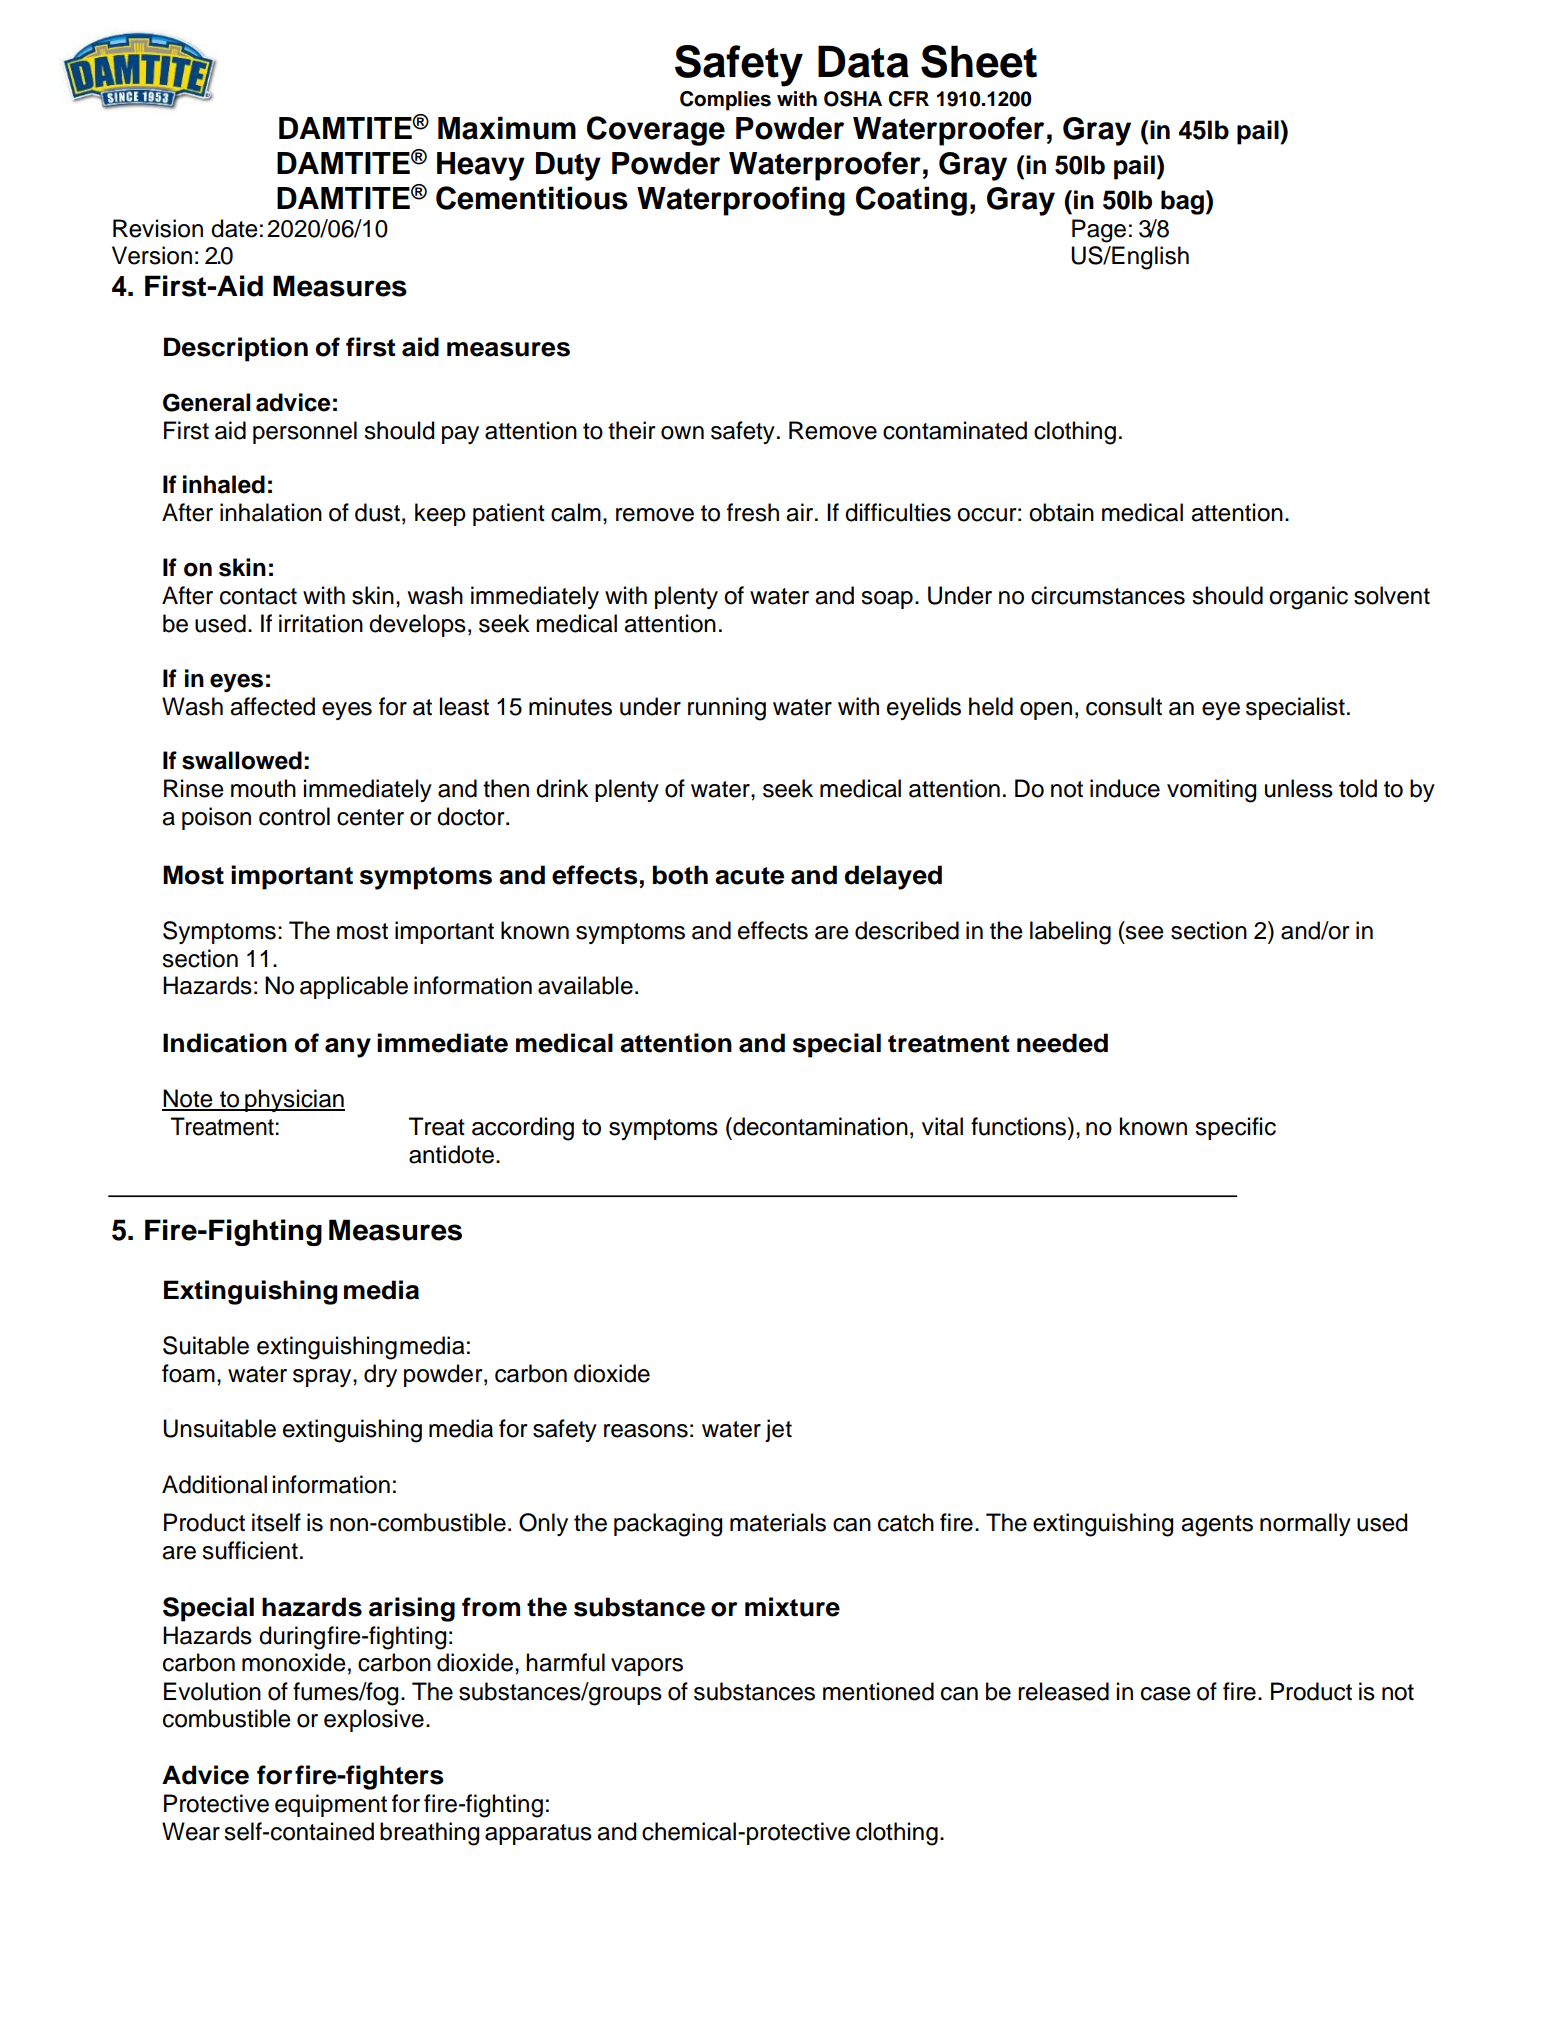 This document has width=1560, height=2019. What do you see at coordinates (481, 166) in the document?
I see `Heavy` at bounding box center [481, 166].
